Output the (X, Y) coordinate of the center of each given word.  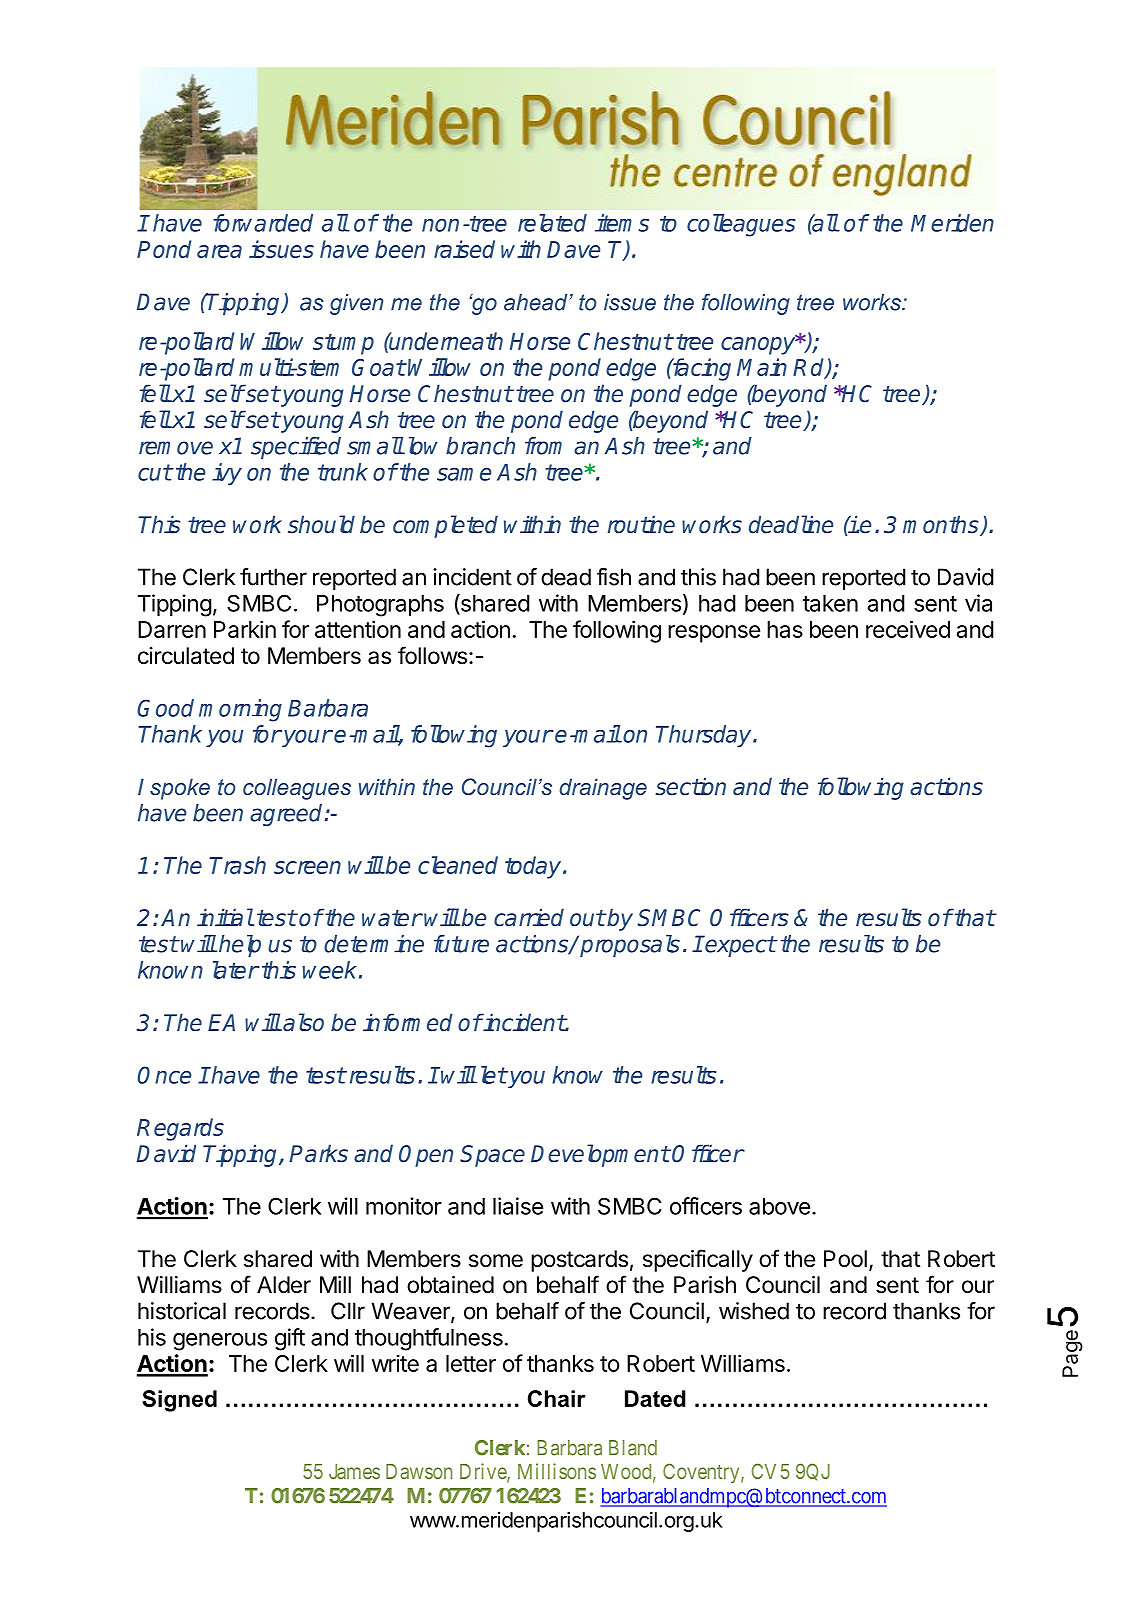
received (908, 629)
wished (754, 1311)
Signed (179, 1401)
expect (740, 946)
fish (614, 577)
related (552, 223)
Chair (557, 1398)
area (219, 251)
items (622, 223)
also (302, 1022)
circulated (186, 656)
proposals (630, 946)
